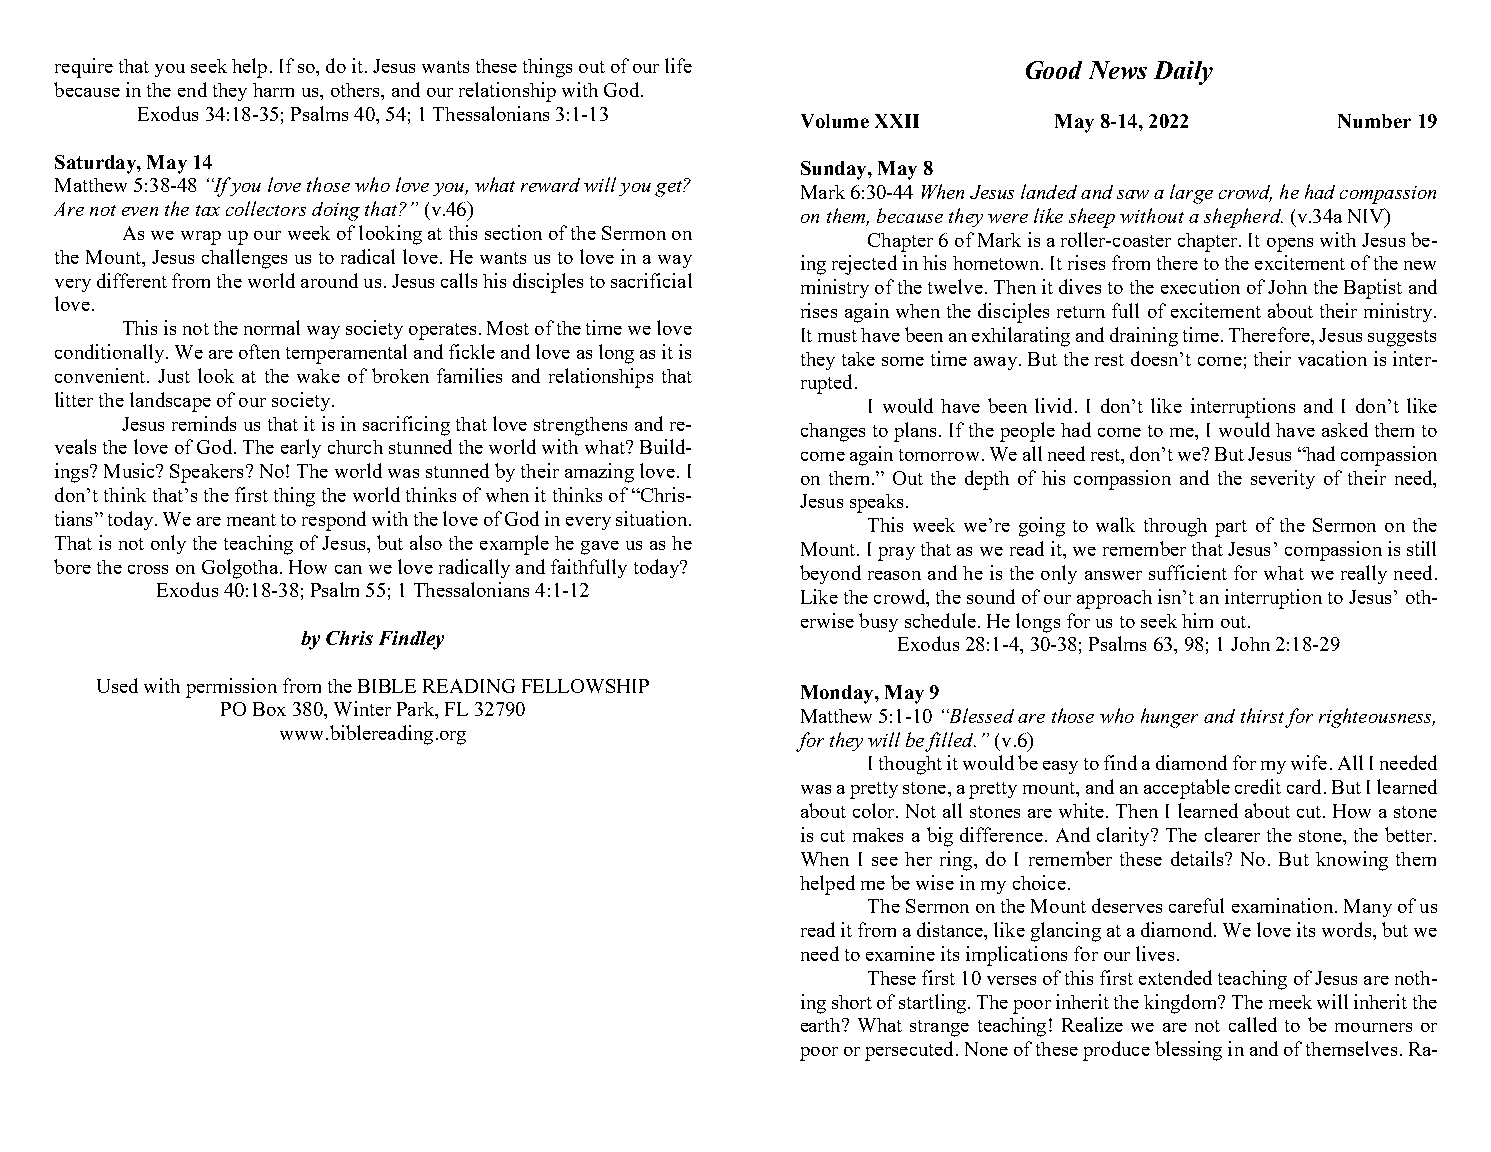 The height and width of the screenshot is (1152, 1491). I want to click on Daily, so click(1183, 73).
